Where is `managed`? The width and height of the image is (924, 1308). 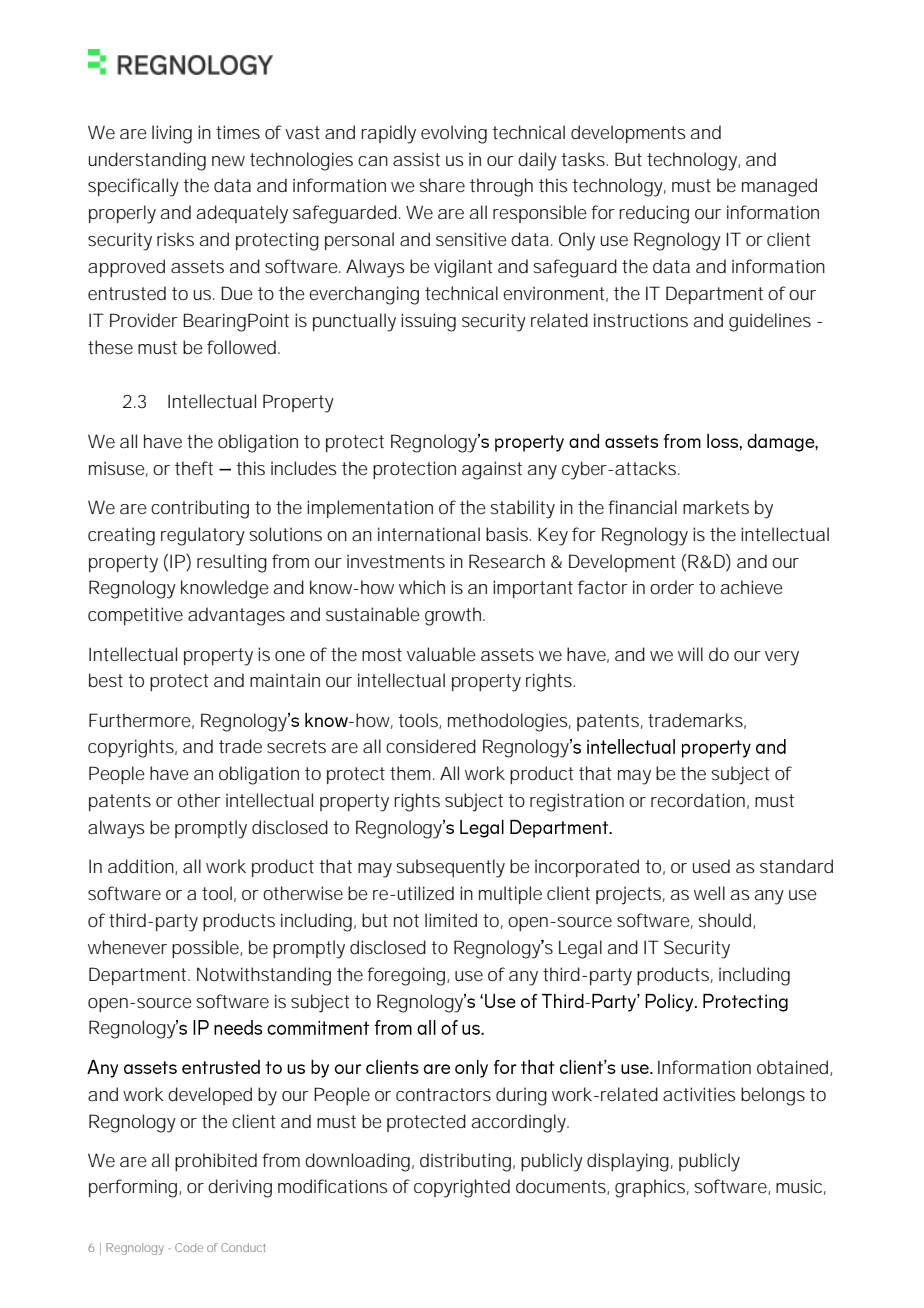
managed is located at coordinates (779, 187).
